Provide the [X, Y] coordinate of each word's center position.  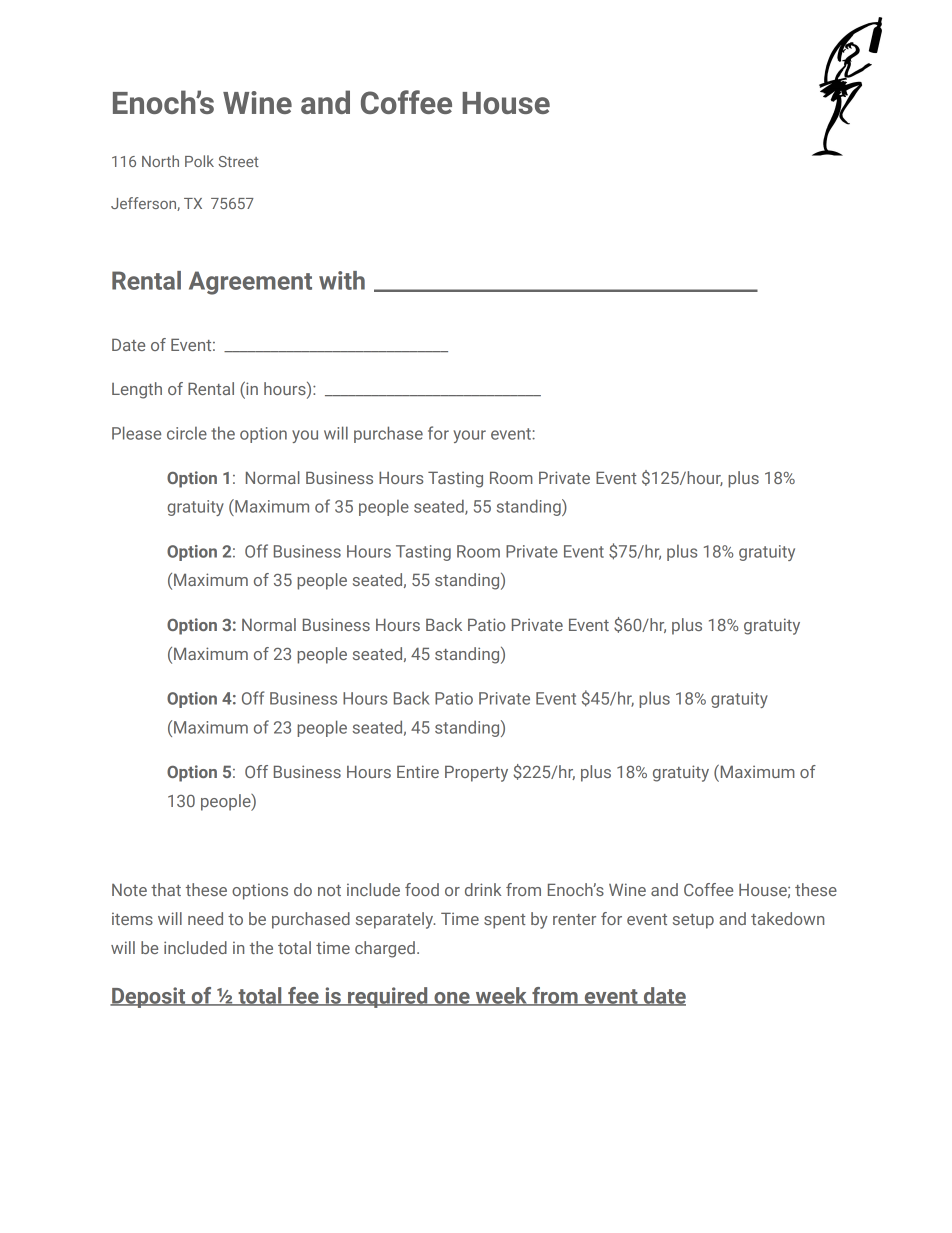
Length [137, 390]
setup [693, 921]
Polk [199, 161]
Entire [418, 771]
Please [136, 433]
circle [187, 433]
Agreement [250, 283]
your [469, 436]
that [166, 889]
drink [483, 889]
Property [476, 773]
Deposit [149, 997]
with [342, 280]
